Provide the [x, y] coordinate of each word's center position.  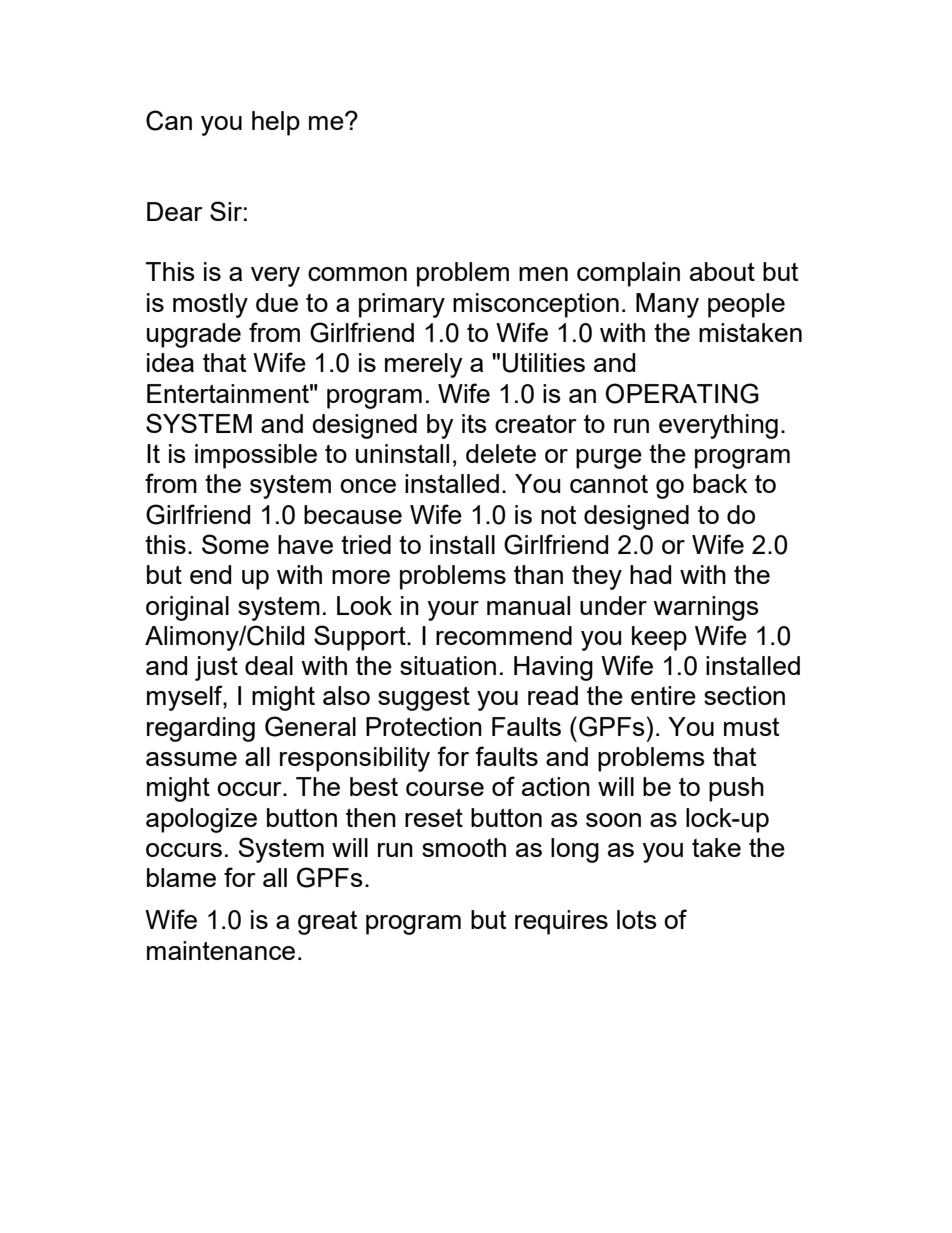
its [474, 423]
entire [663, 695]
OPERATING [682, 393]
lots [637, 919]
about [722, 271]
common [357, 274]
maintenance [221, 950]
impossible [256, 456]
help [276, 123]
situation [448, 665]
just [216, 668]
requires [561, 922]
